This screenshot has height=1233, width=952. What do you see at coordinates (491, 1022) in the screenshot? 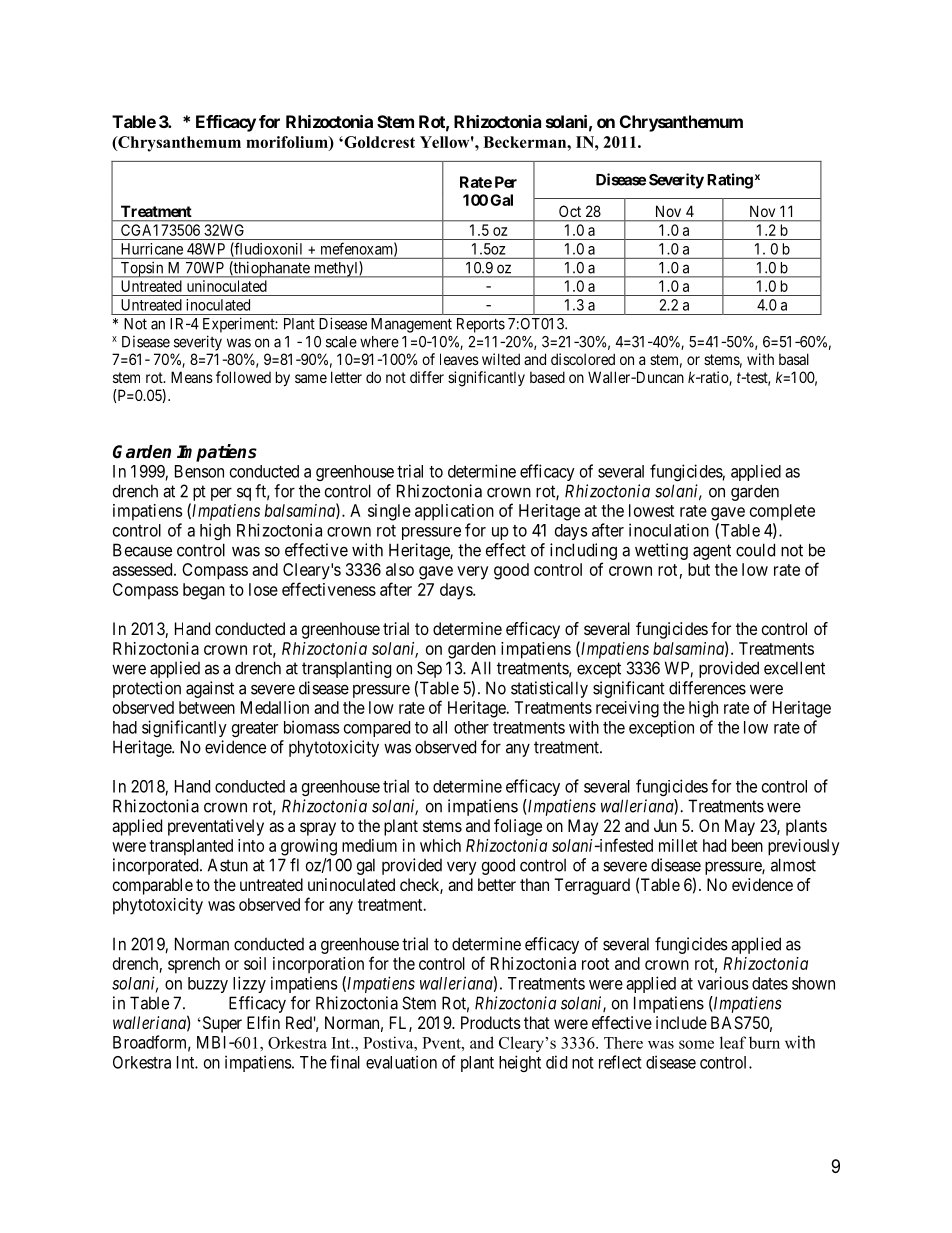
I see `Products` at bounding box center [491, 1022].
